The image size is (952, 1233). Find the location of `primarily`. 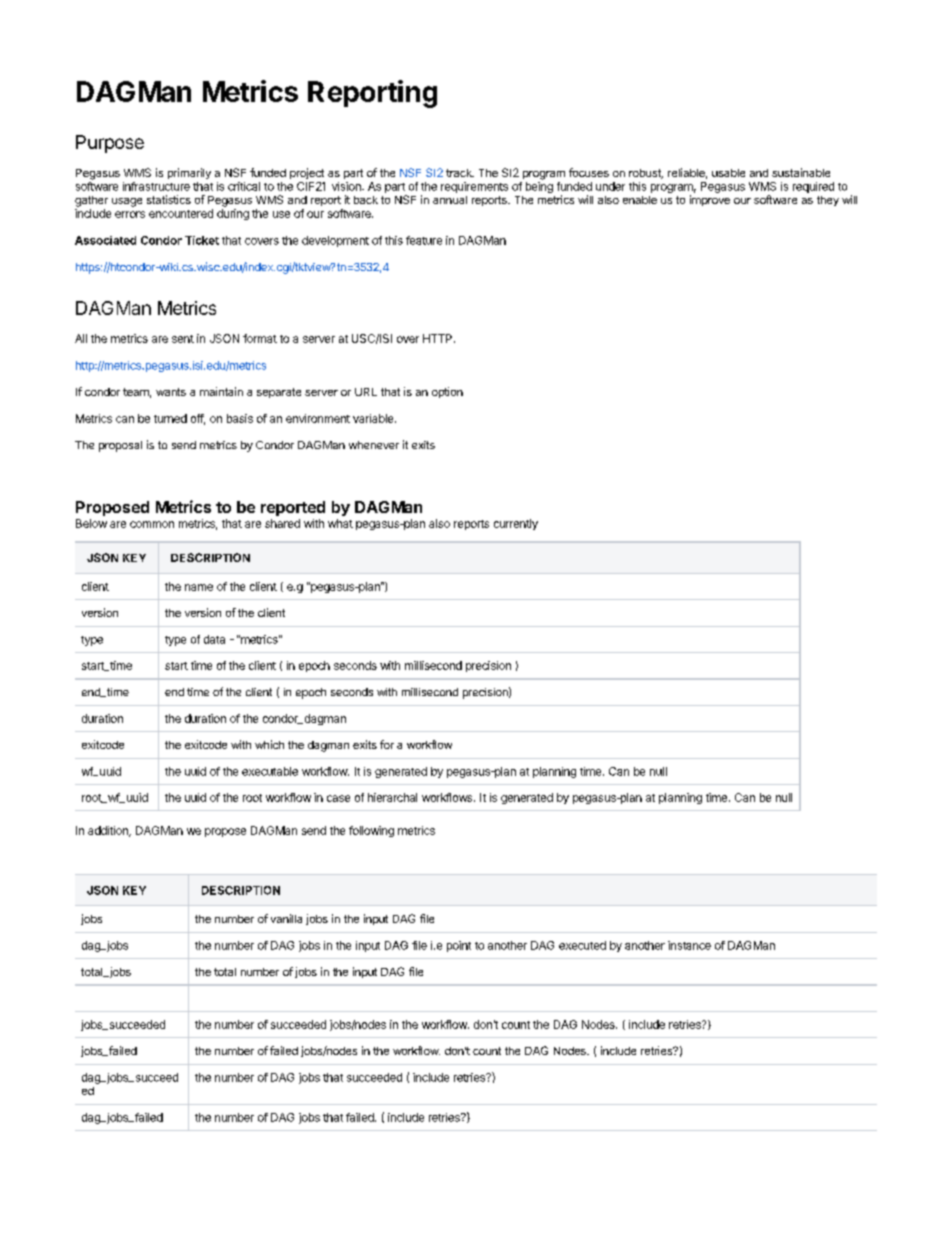

primarily is located at coordinates (189, 173).
